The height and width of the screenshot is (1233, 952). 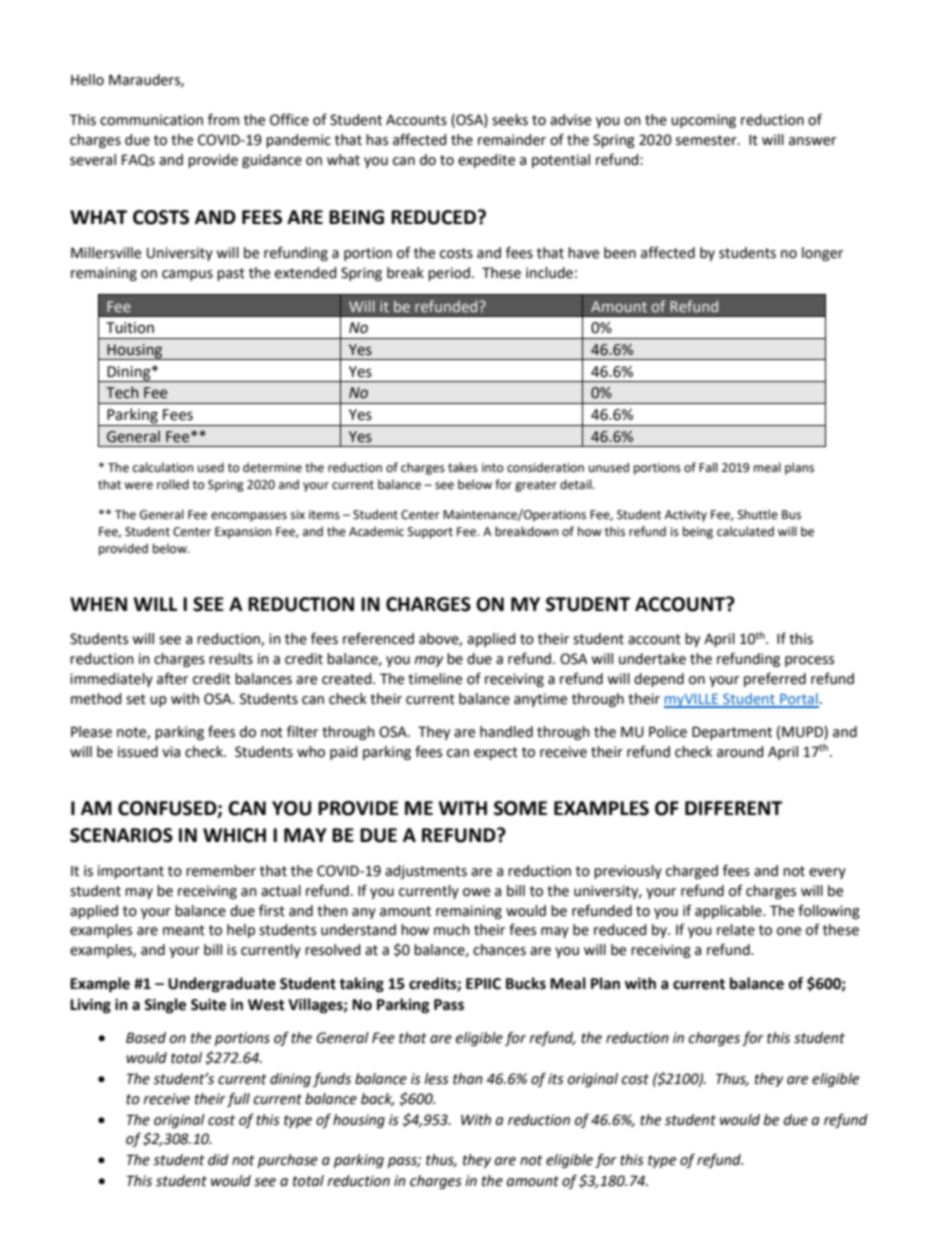 I want to click on communication, so click(x=151, y=120).
